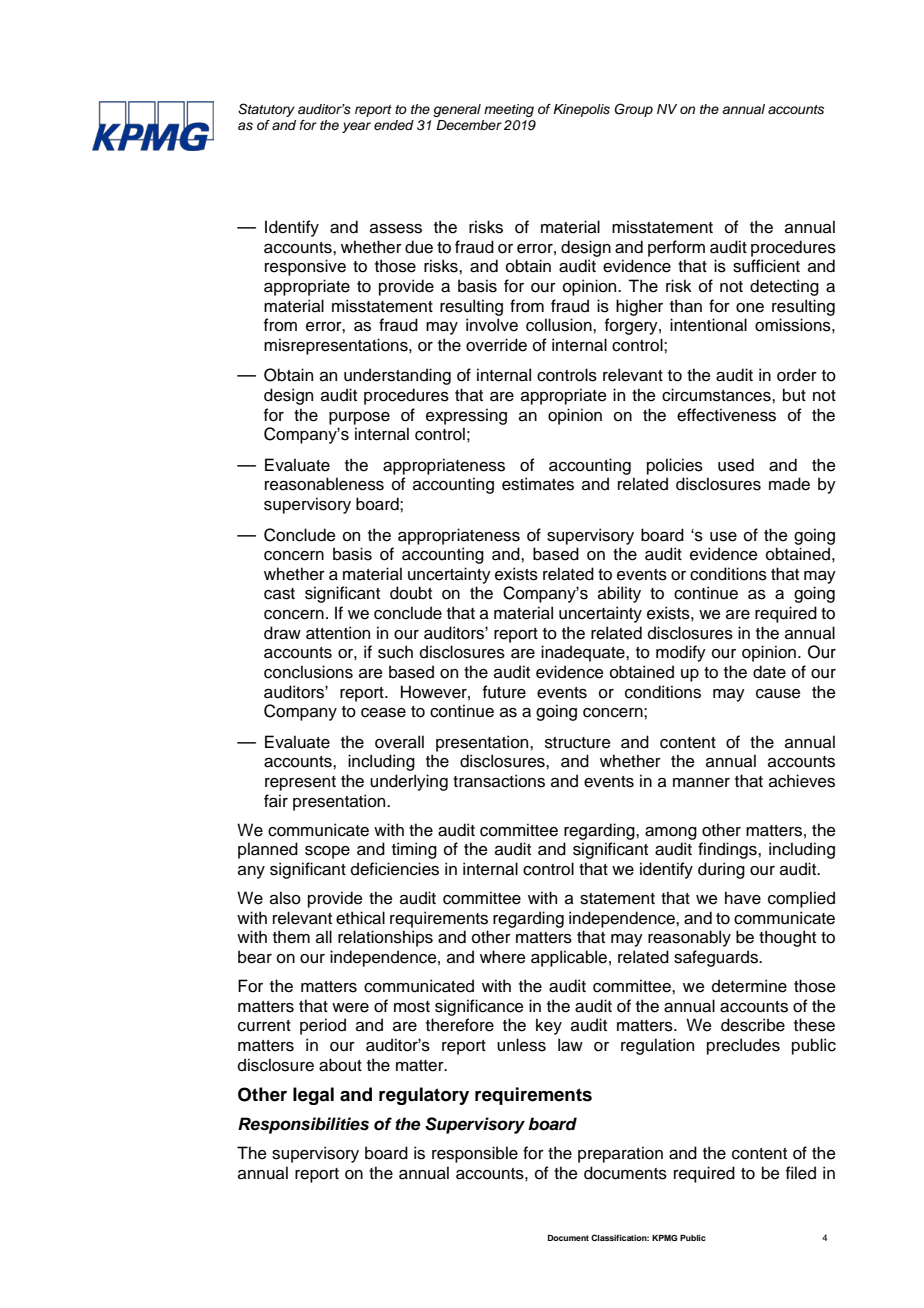 The image size is (924, 1308). I want to click on transactions, so click(499, 781).
